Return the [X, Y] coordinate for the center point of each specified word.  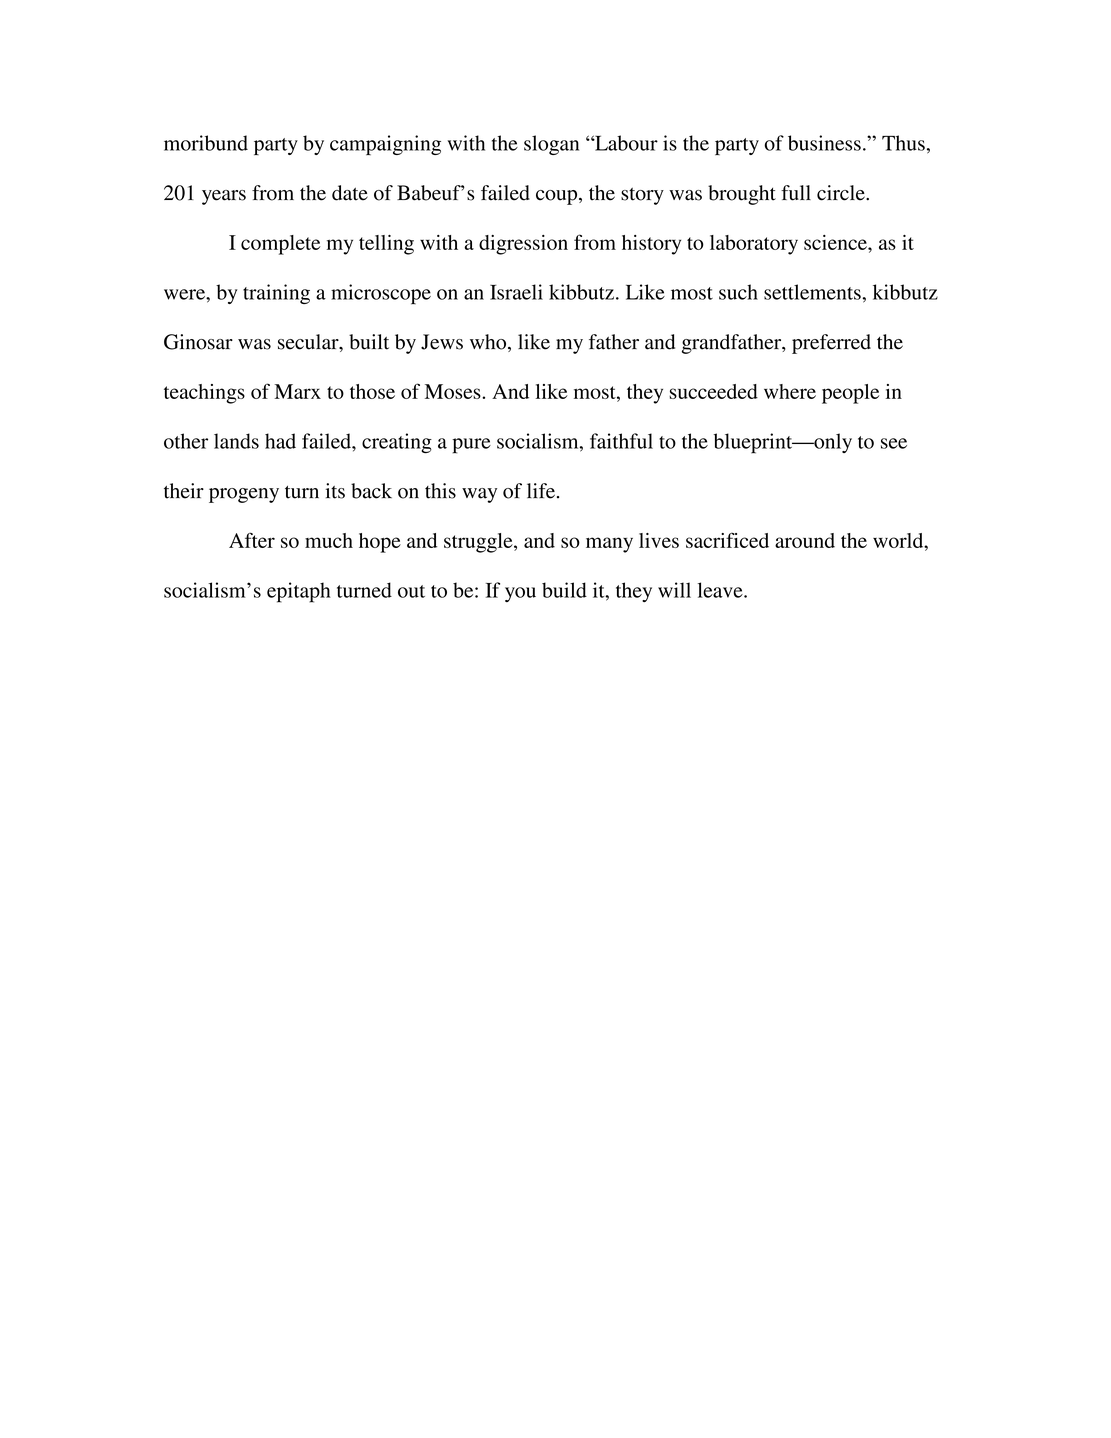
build [564, 590]
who [489, 343]
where [790, 391]
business [824, 143]
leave [721, 590]
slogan [551, 145]
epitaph [299, 592]
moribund [206, 143]
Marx [297, 391]
